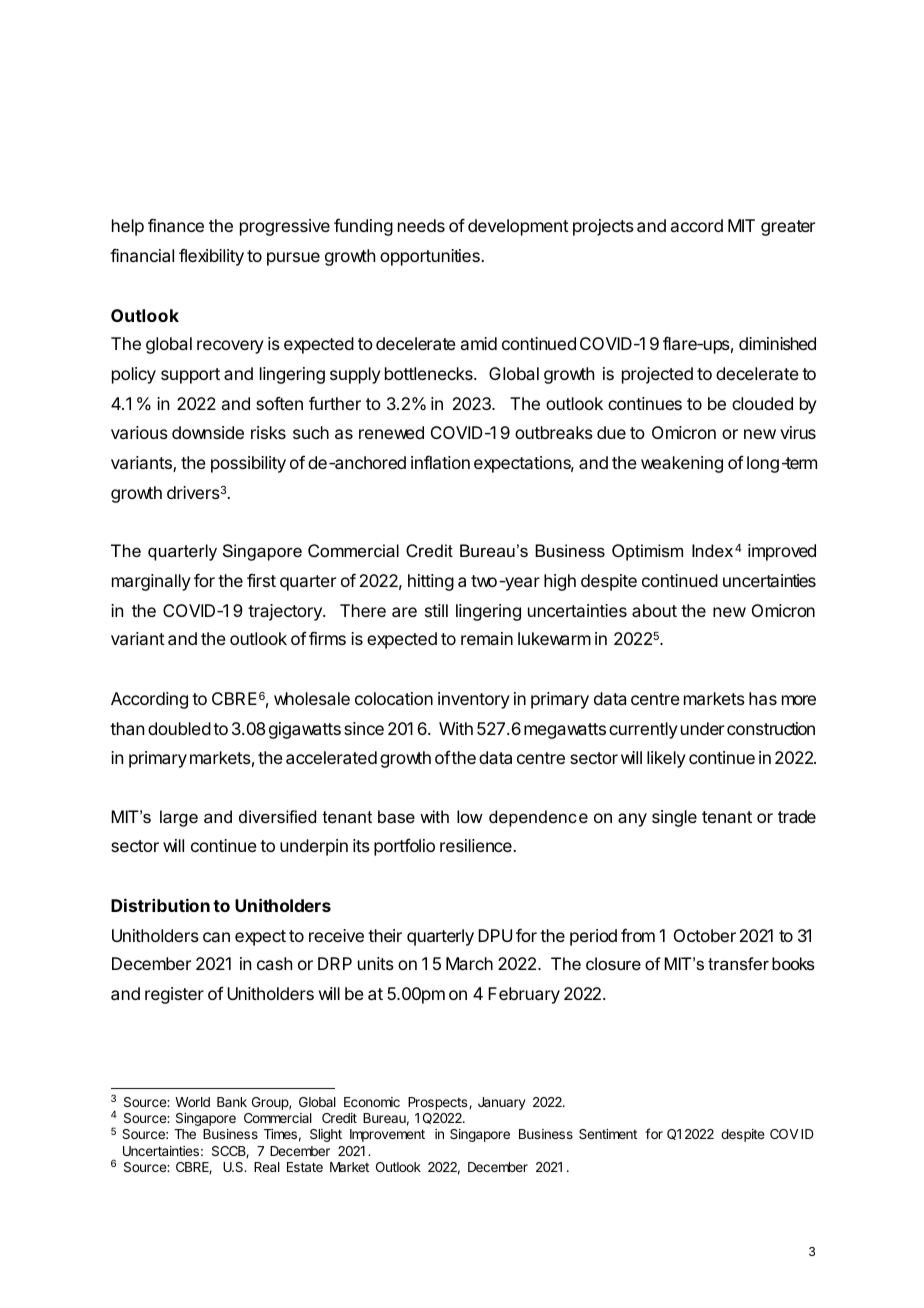 This image has width=924, height=1308. What do you see at coordinates (216, 937) in the image?
I see `can` at bounding box center [216, 937].
